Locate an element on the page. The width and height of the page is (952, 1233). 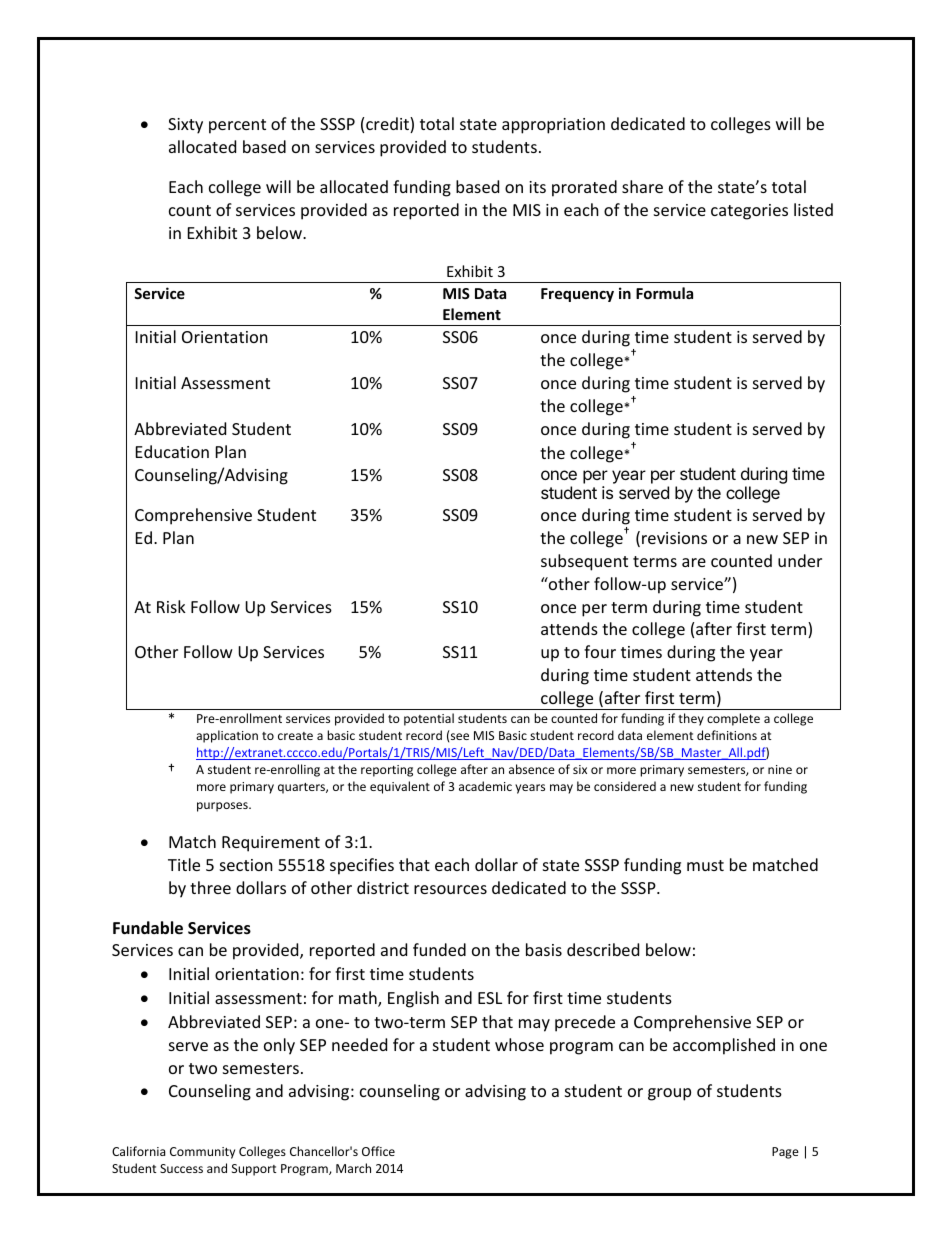
Office is located at coordinates (378, 1151).
